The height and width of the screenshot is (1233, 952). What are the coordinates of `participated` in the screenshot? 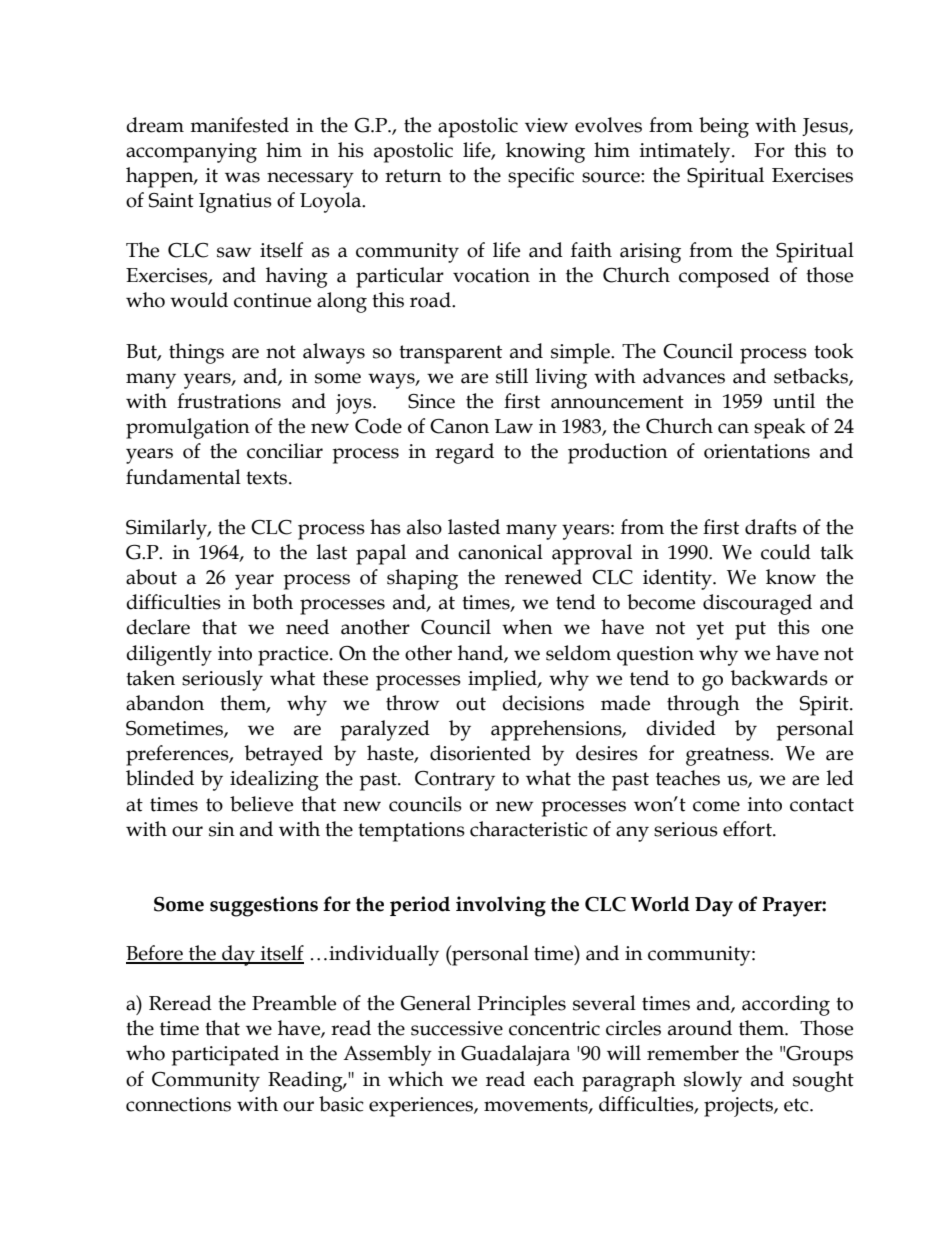 It's located at (225, 1055).
